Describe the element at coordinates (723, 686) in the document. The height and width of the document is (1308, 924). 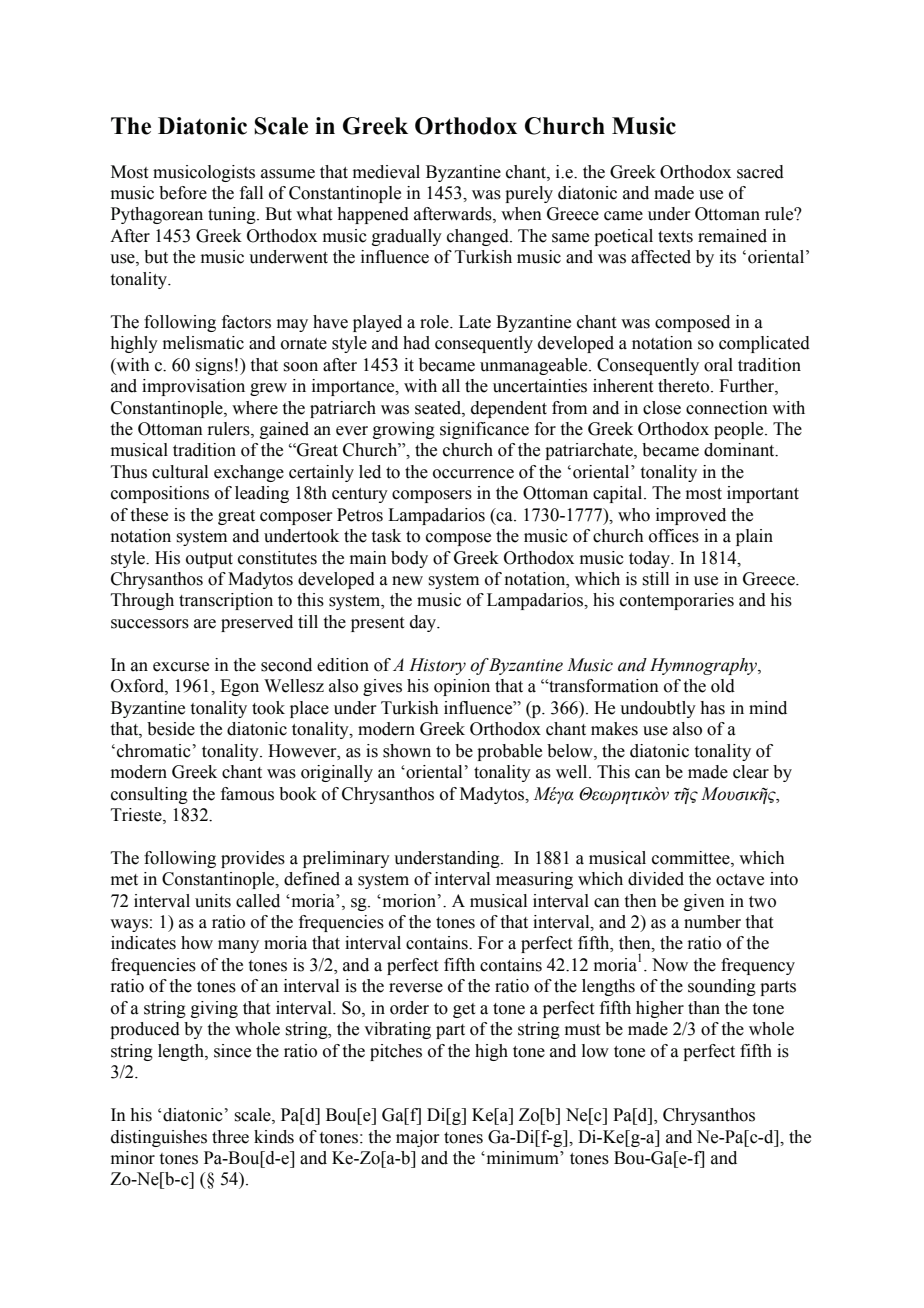
I see `old` at that location.
